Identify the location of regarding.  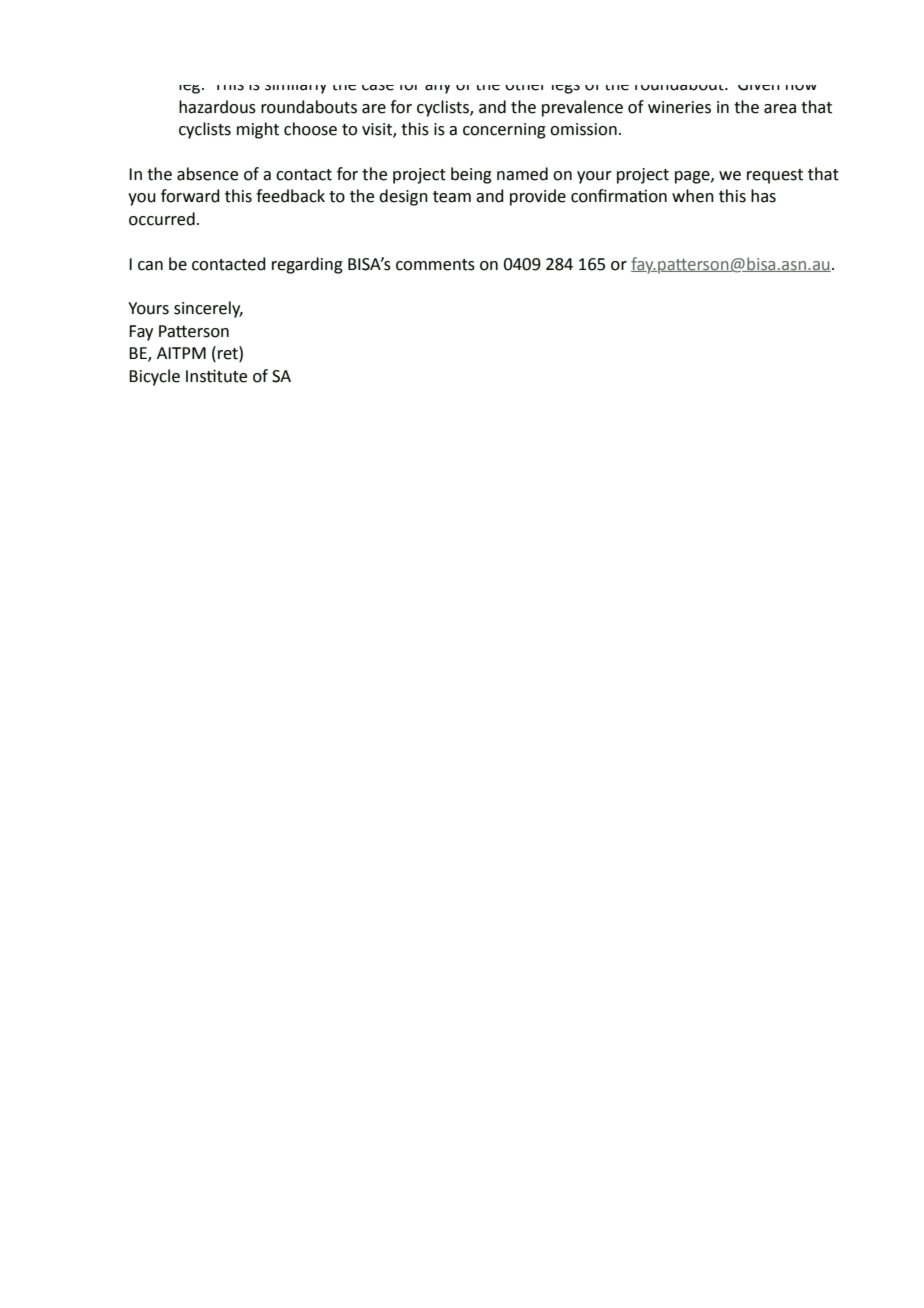
(307, 265).
